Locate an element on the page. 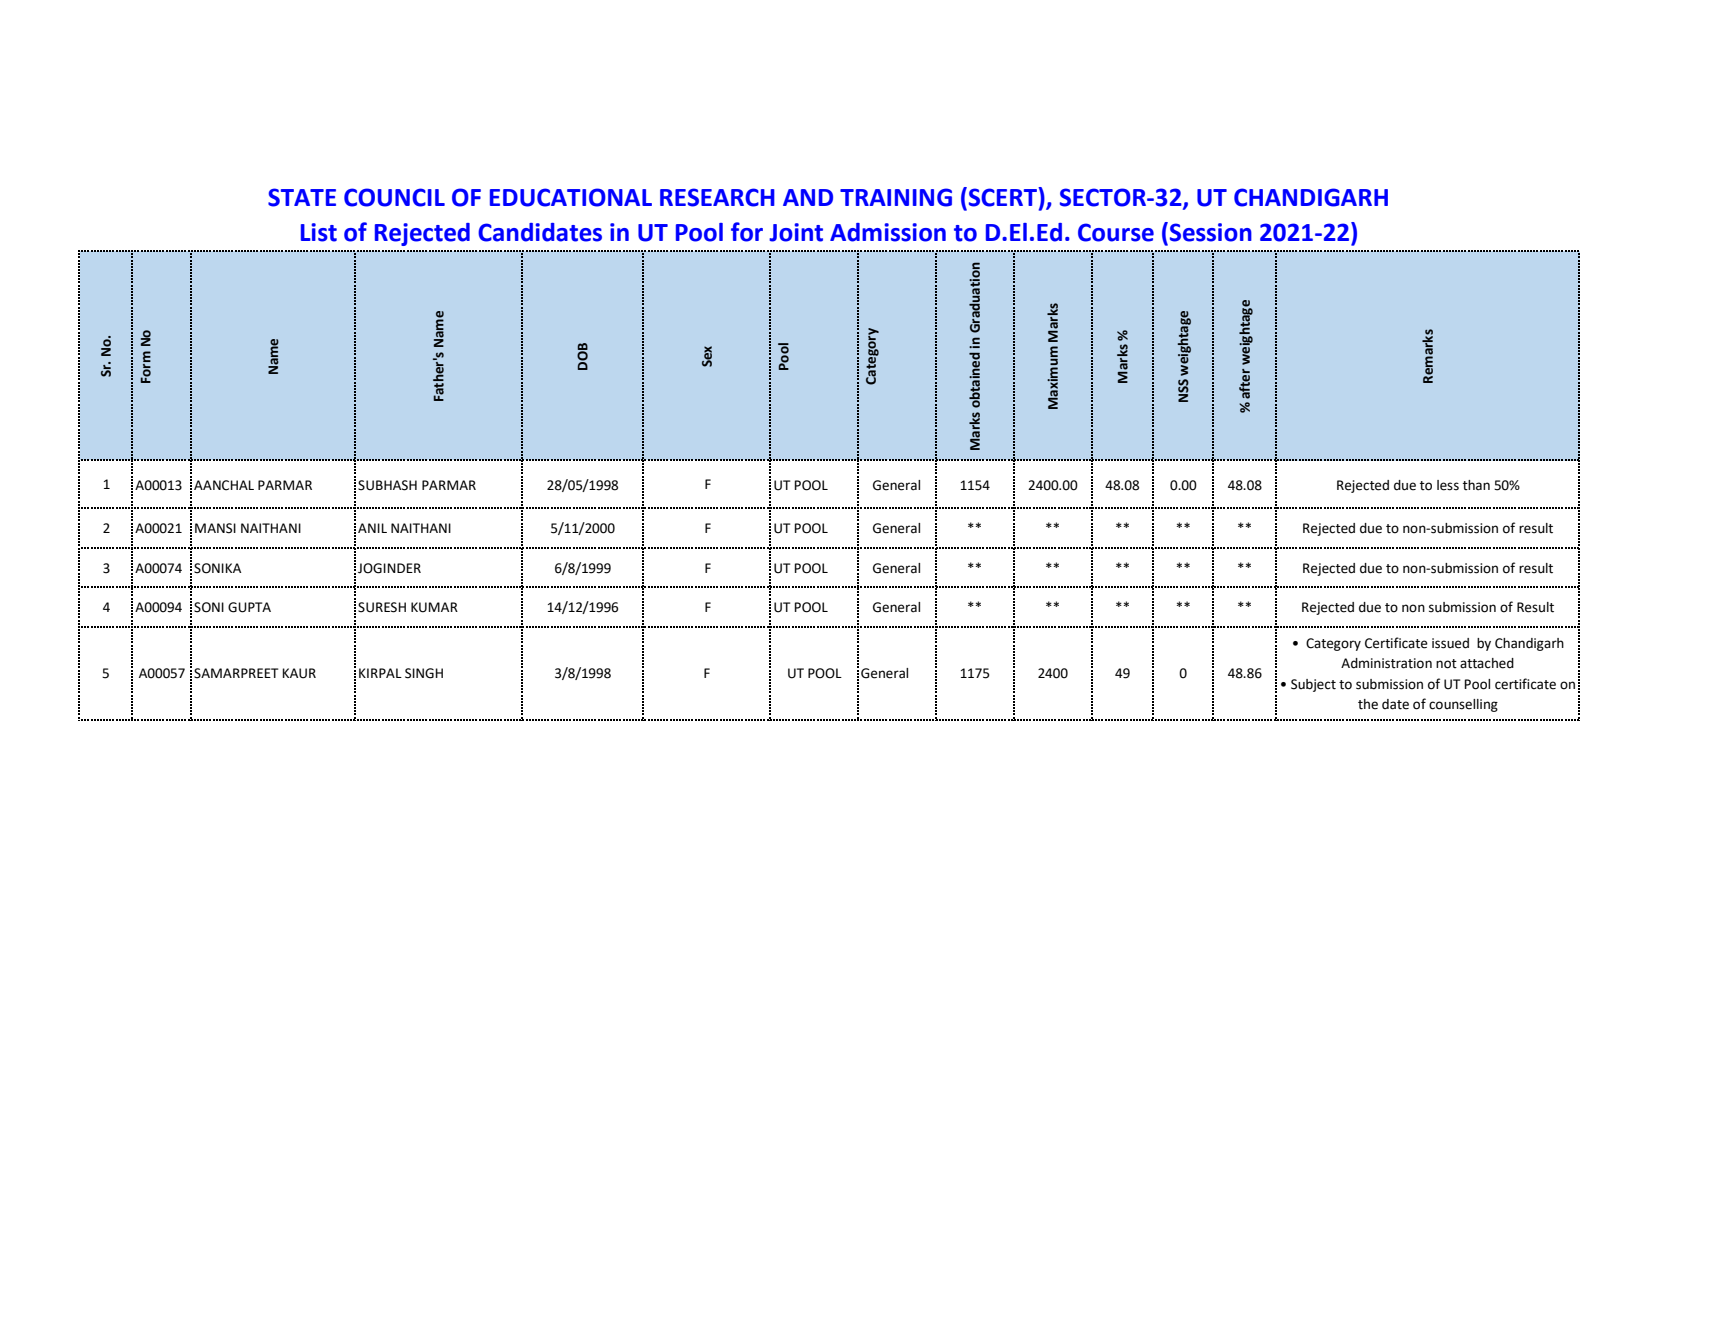 The height and width of the page is (1330, 1721). TRAINING is located at coordinates (896, 197).
